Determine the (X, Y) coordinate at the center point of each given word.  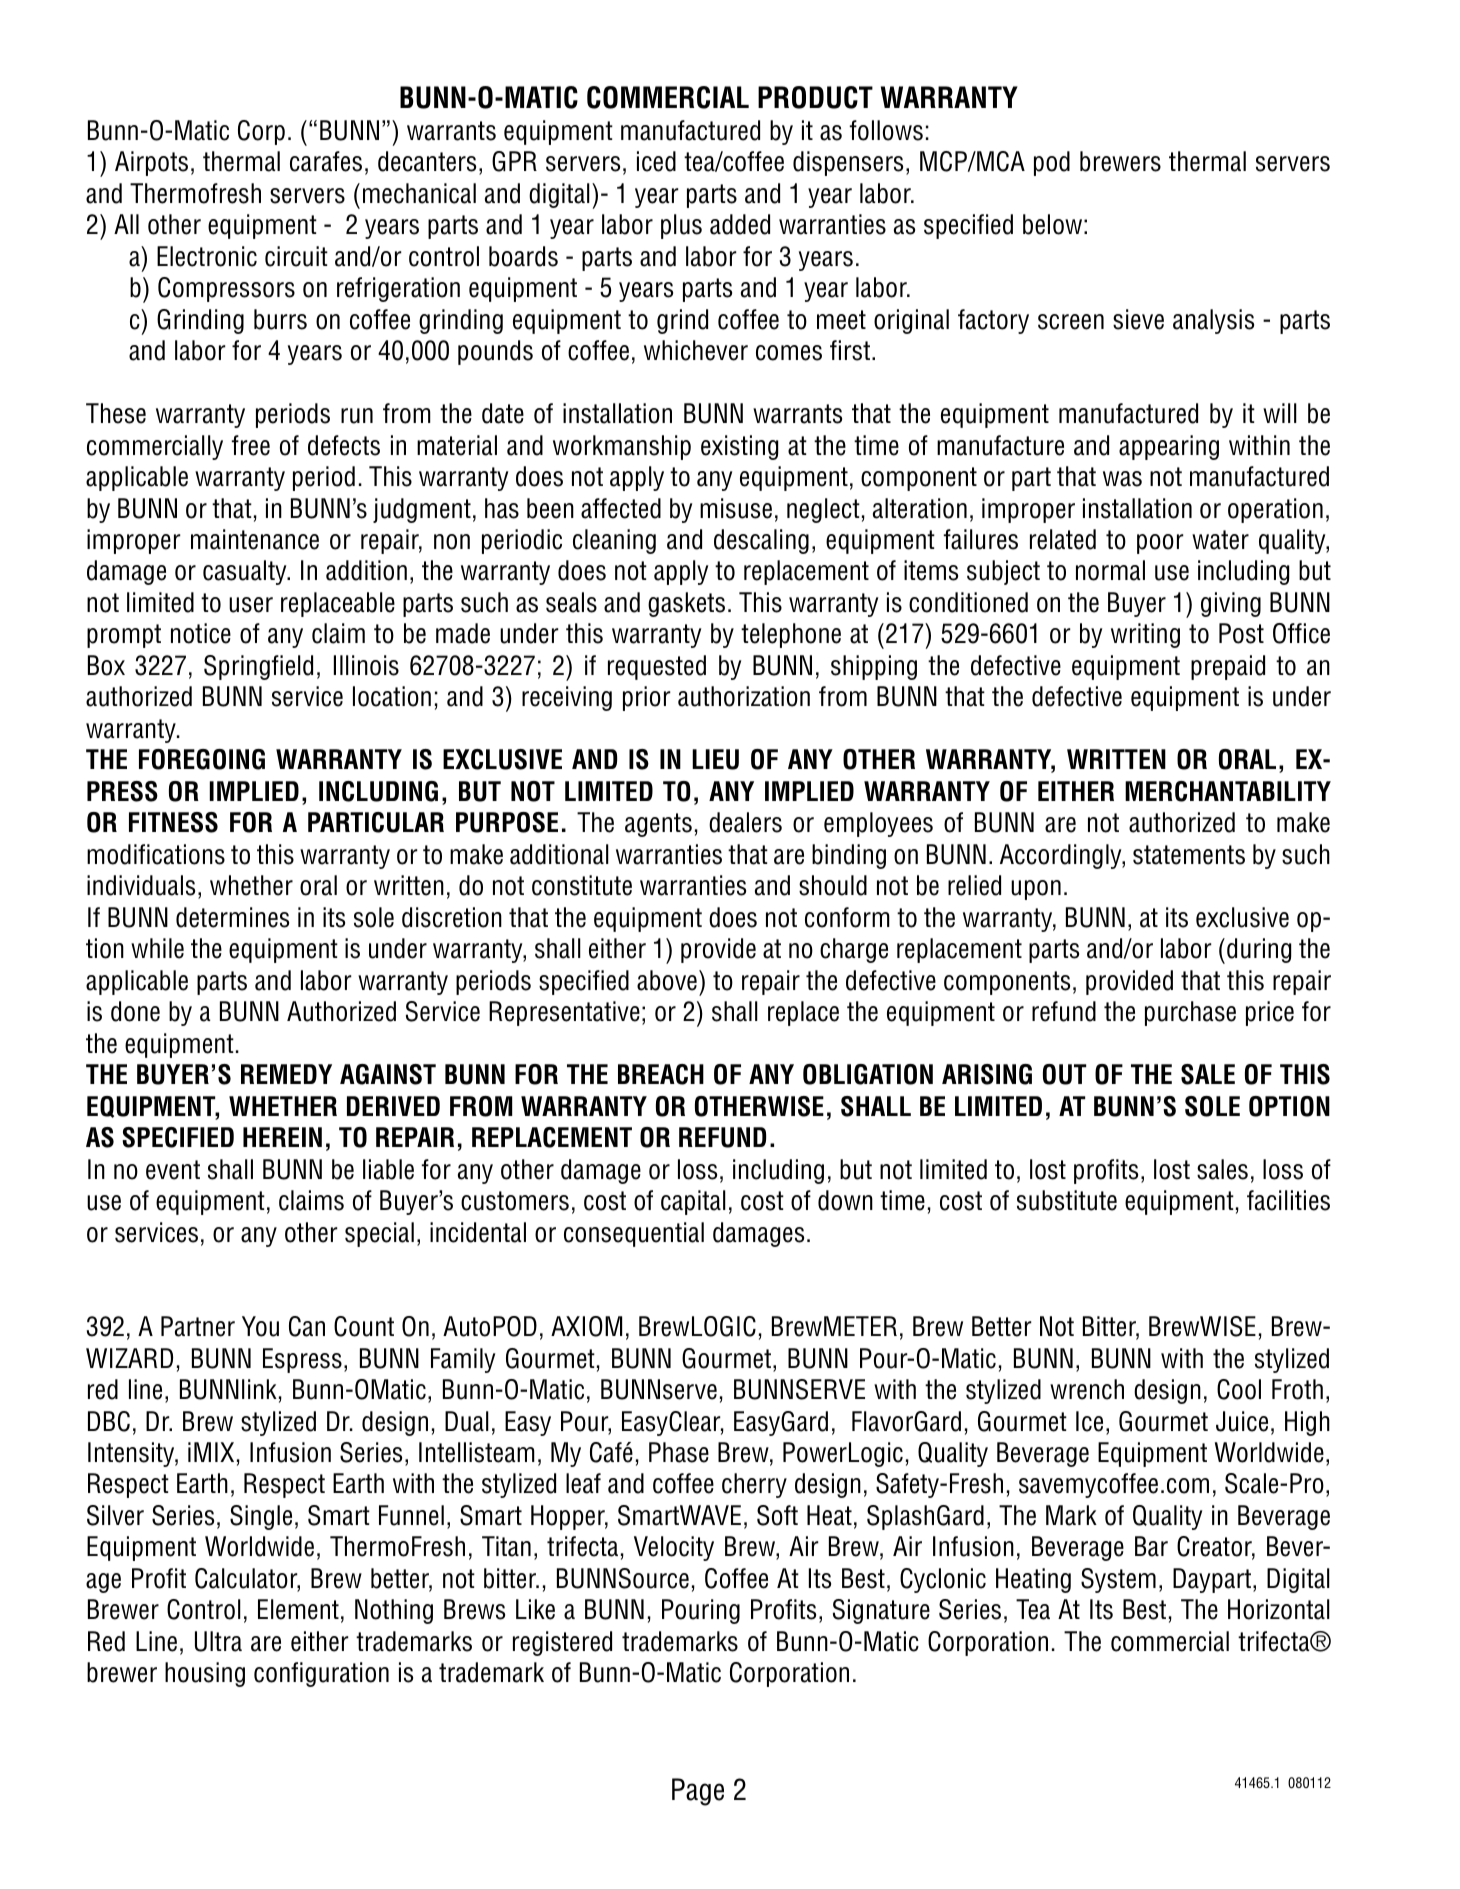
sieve (1138, 319)
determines (232, 917)
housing (205, 1674)
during (1259, 950)
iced (656, 161)
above (667, 980)
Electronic (207, 256)
